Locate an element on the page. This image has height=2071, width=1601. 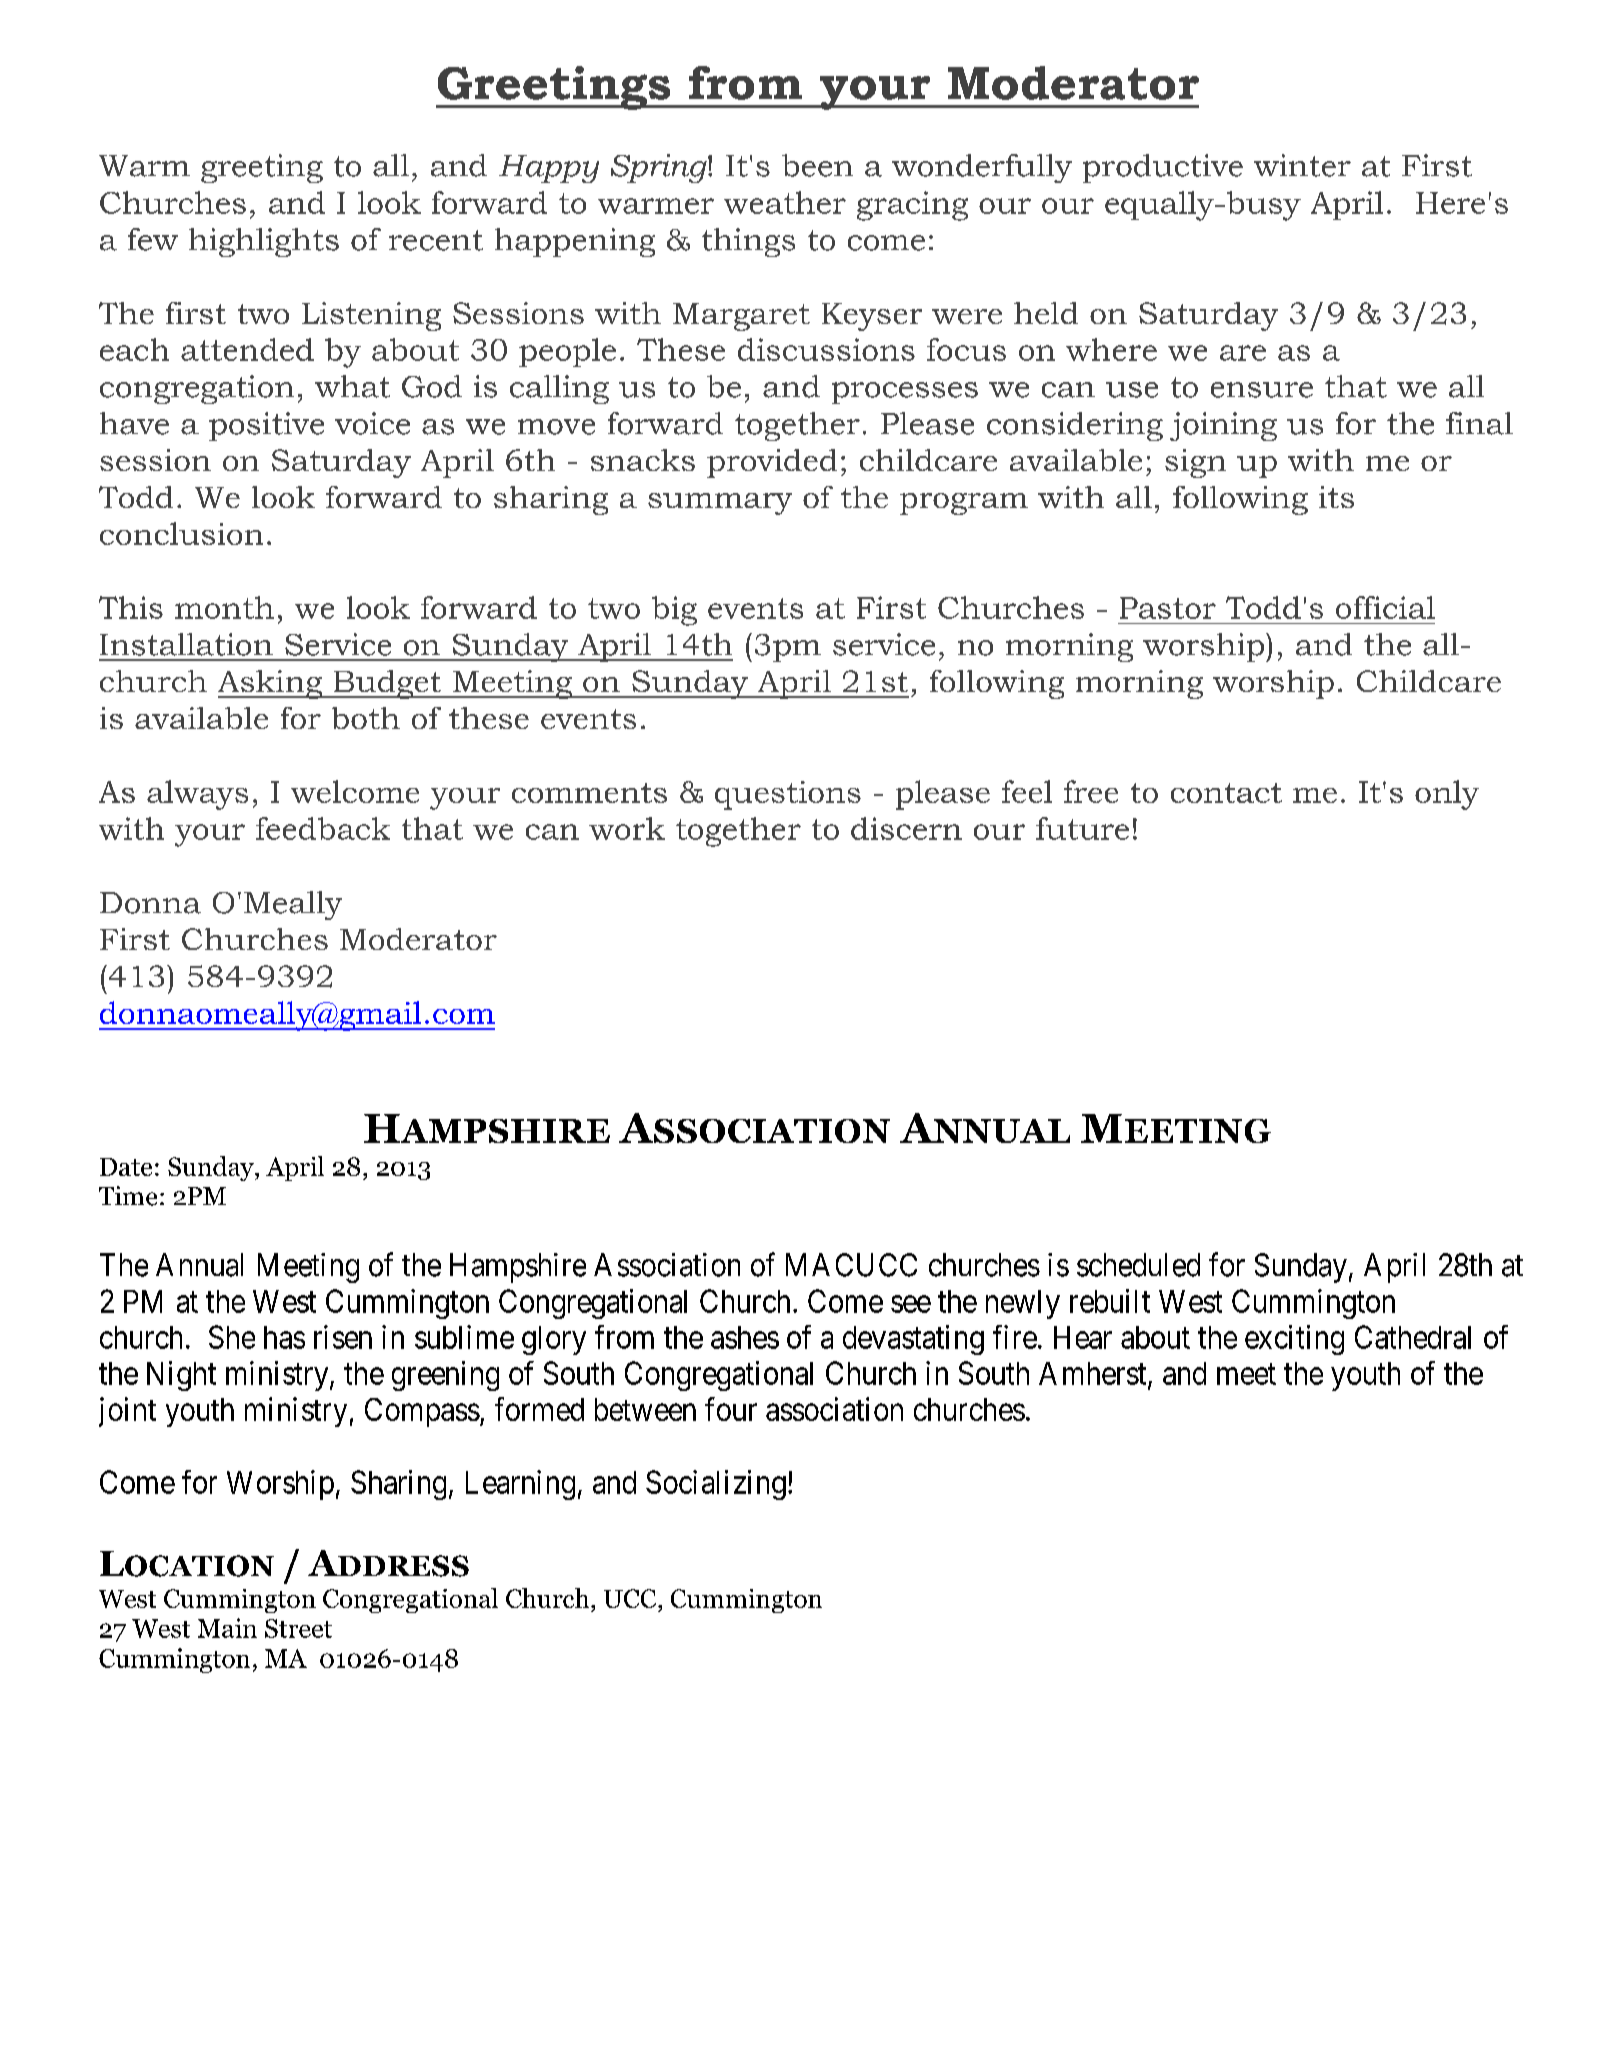
weather is located at coordinates (785, 202).
